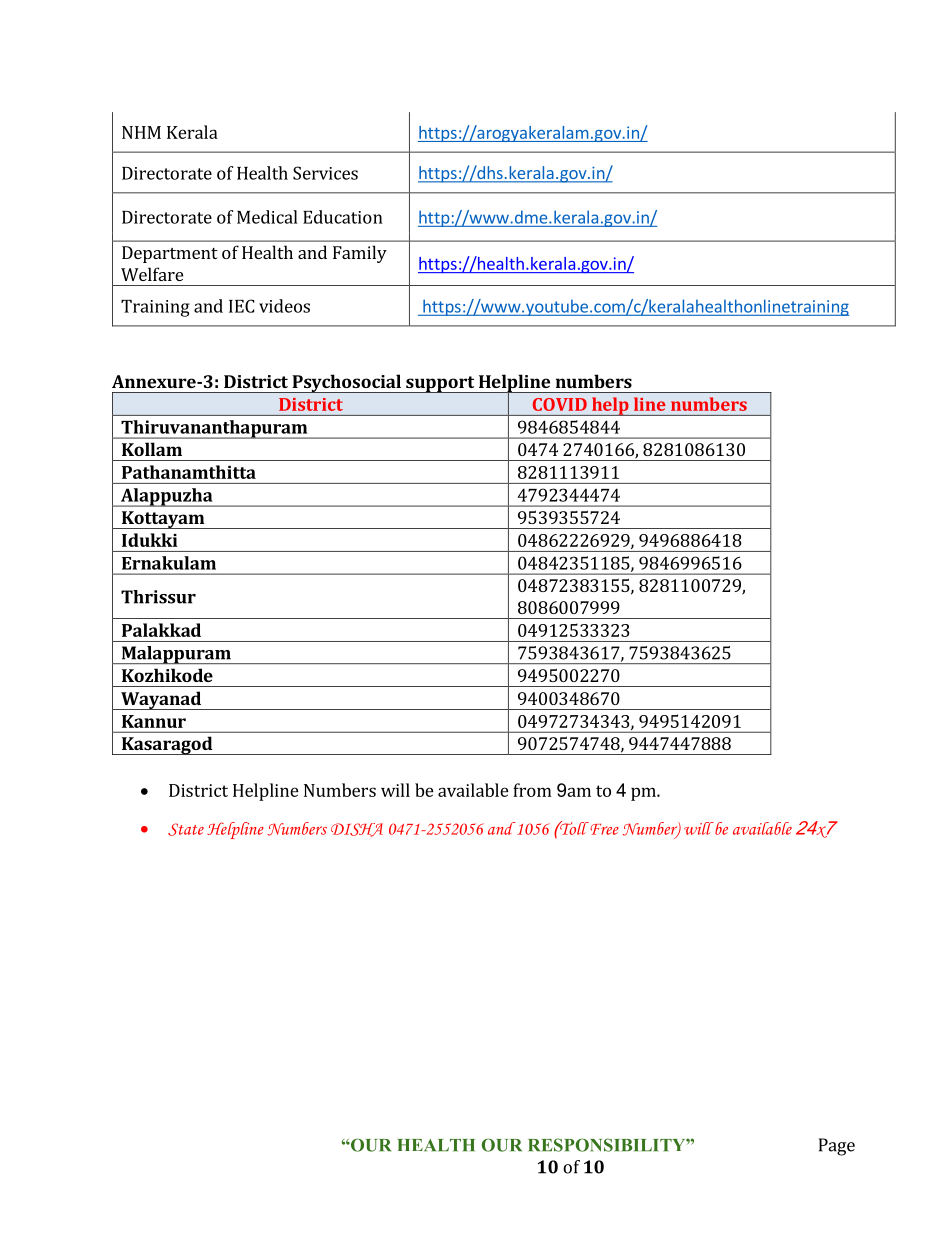  What do you see at coordinates (241, 306) in the screenshot?
I see `IEC` at bounding box center [241, 306].
